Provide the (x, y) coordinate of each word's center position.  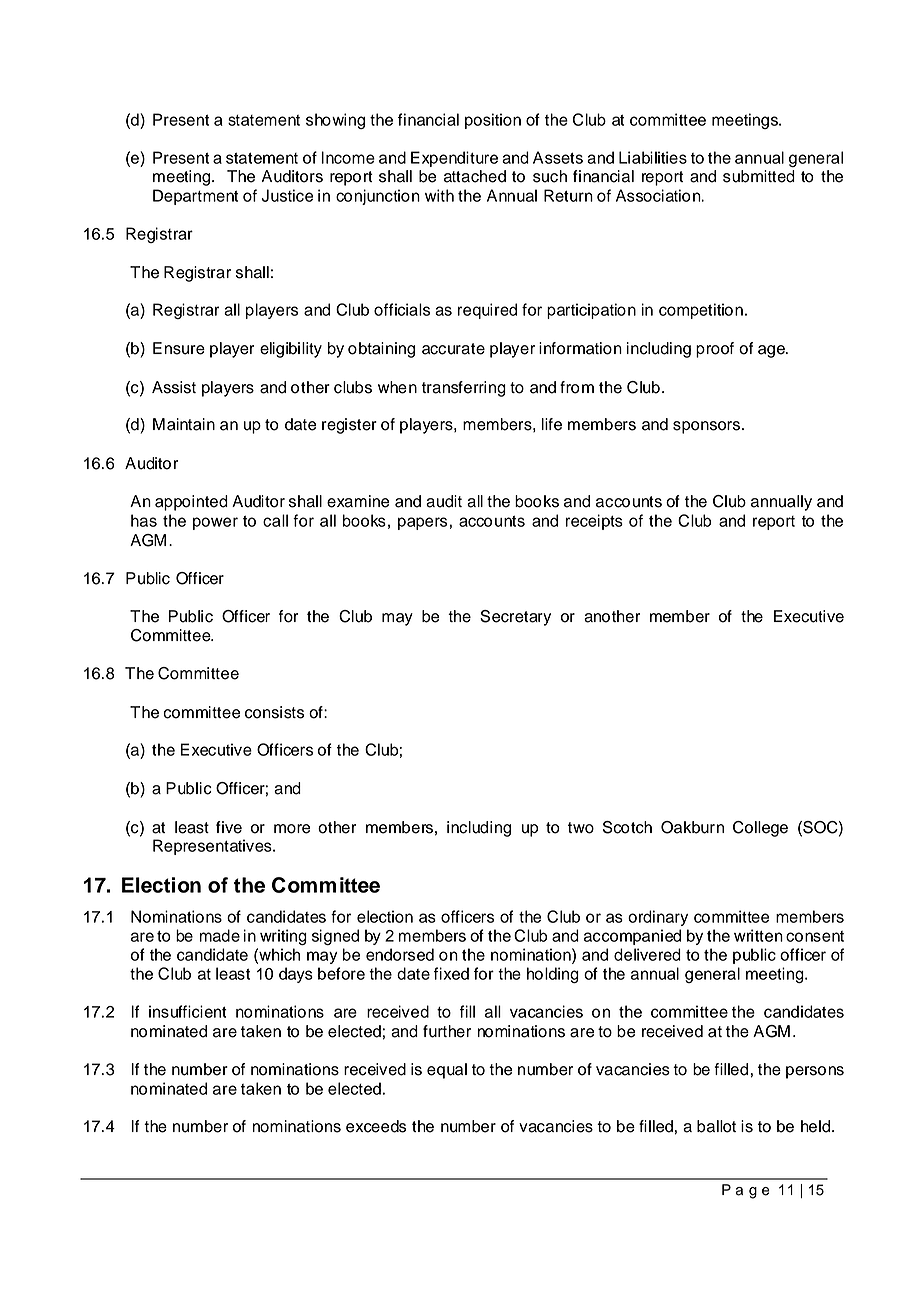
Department (195, 197)
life (552, 424)
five (229, 827)
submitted (759, 176)
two (581, 828)
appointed (191, 503)
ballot (716, 1126)
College (760, 829)
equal (447, 1071)
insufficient (188, 1011)
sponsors (708, 427)
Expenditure (454, 159)
